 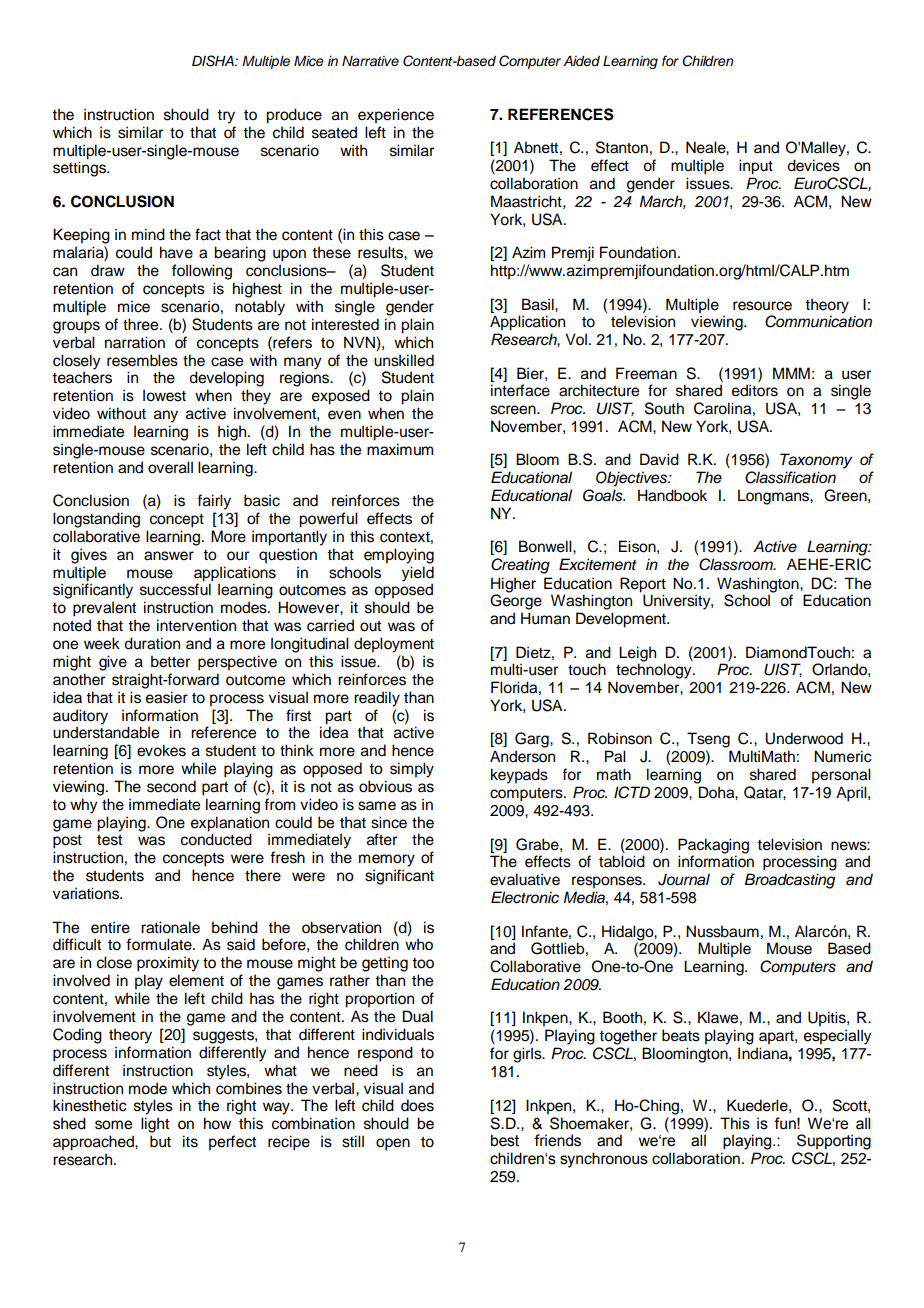 I want to click on Classroom, so click(x=737, y=564).
